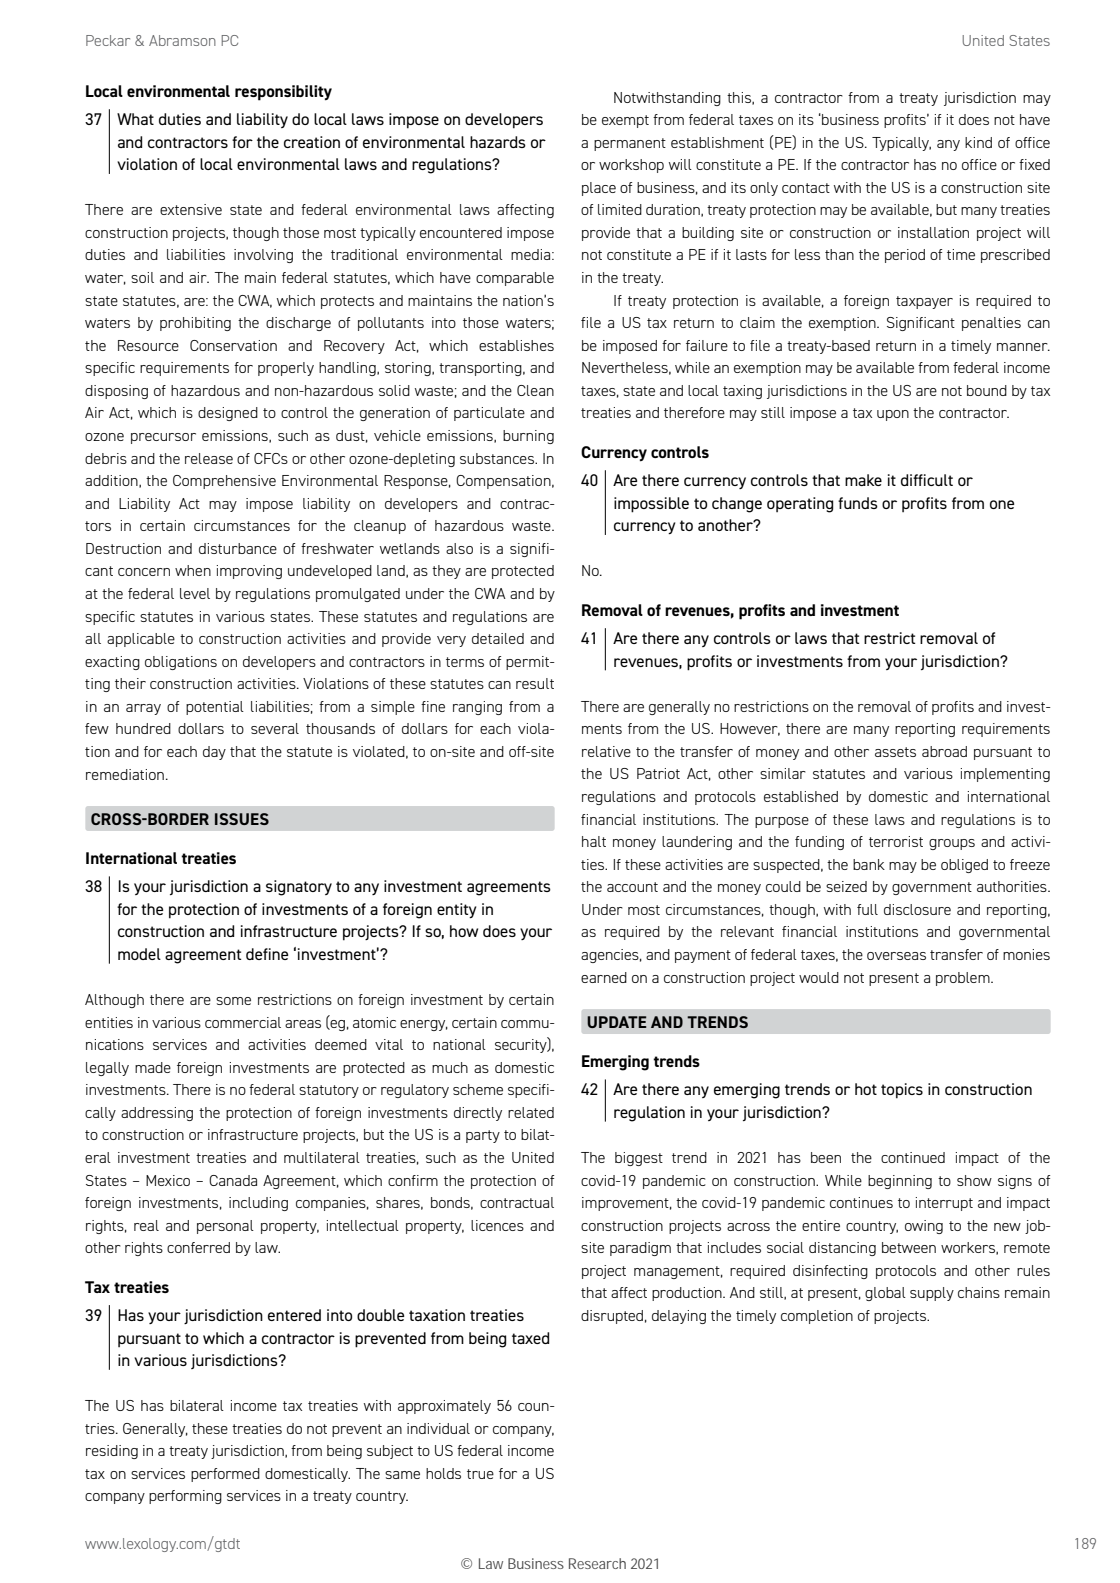 This document has height=1583, width=1120. Describe the element at coordinates (209, 458) in the document. I see `release` at that location.
